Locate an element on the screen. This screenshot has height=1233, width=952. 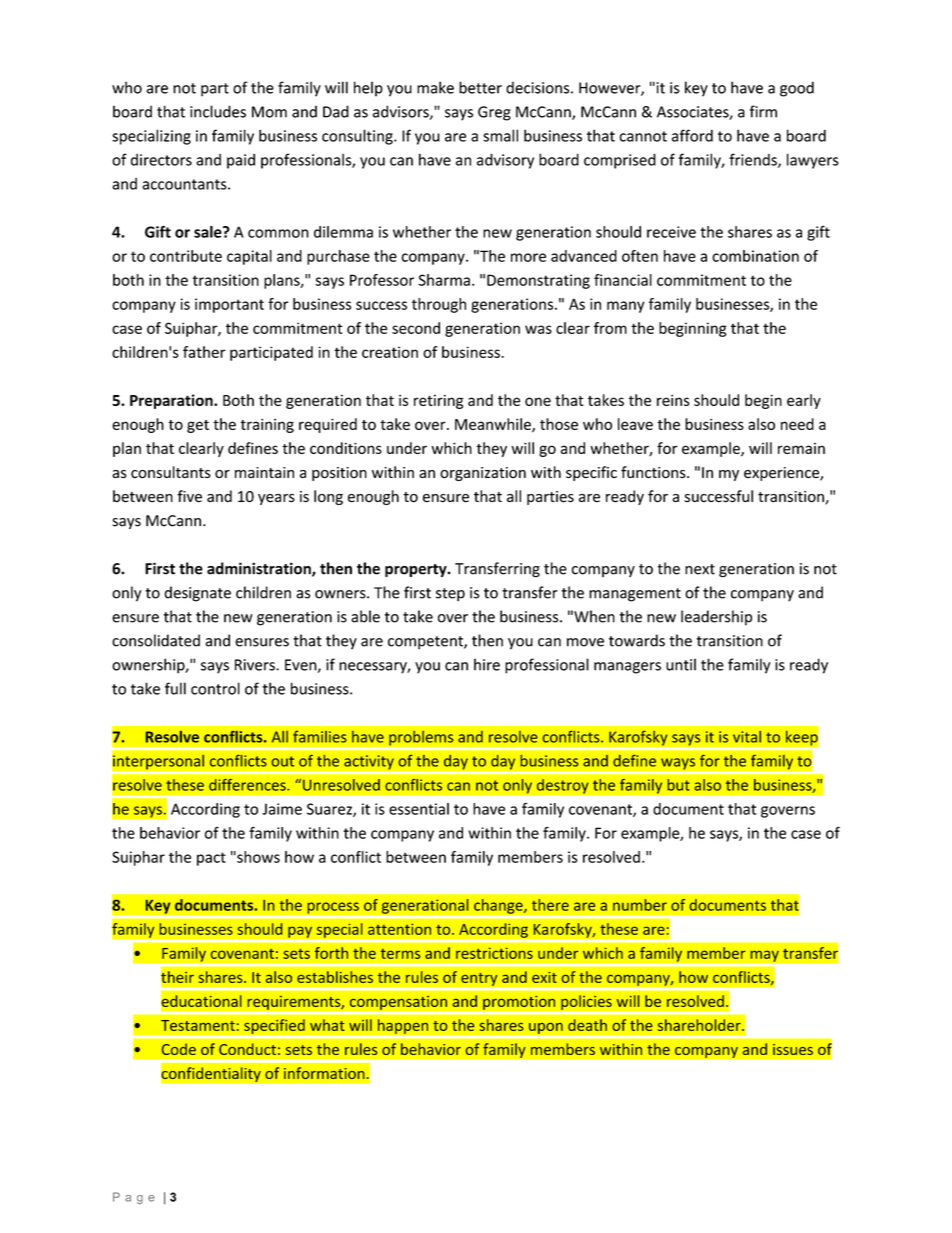
upon is located at coordinates (545, 1028).
